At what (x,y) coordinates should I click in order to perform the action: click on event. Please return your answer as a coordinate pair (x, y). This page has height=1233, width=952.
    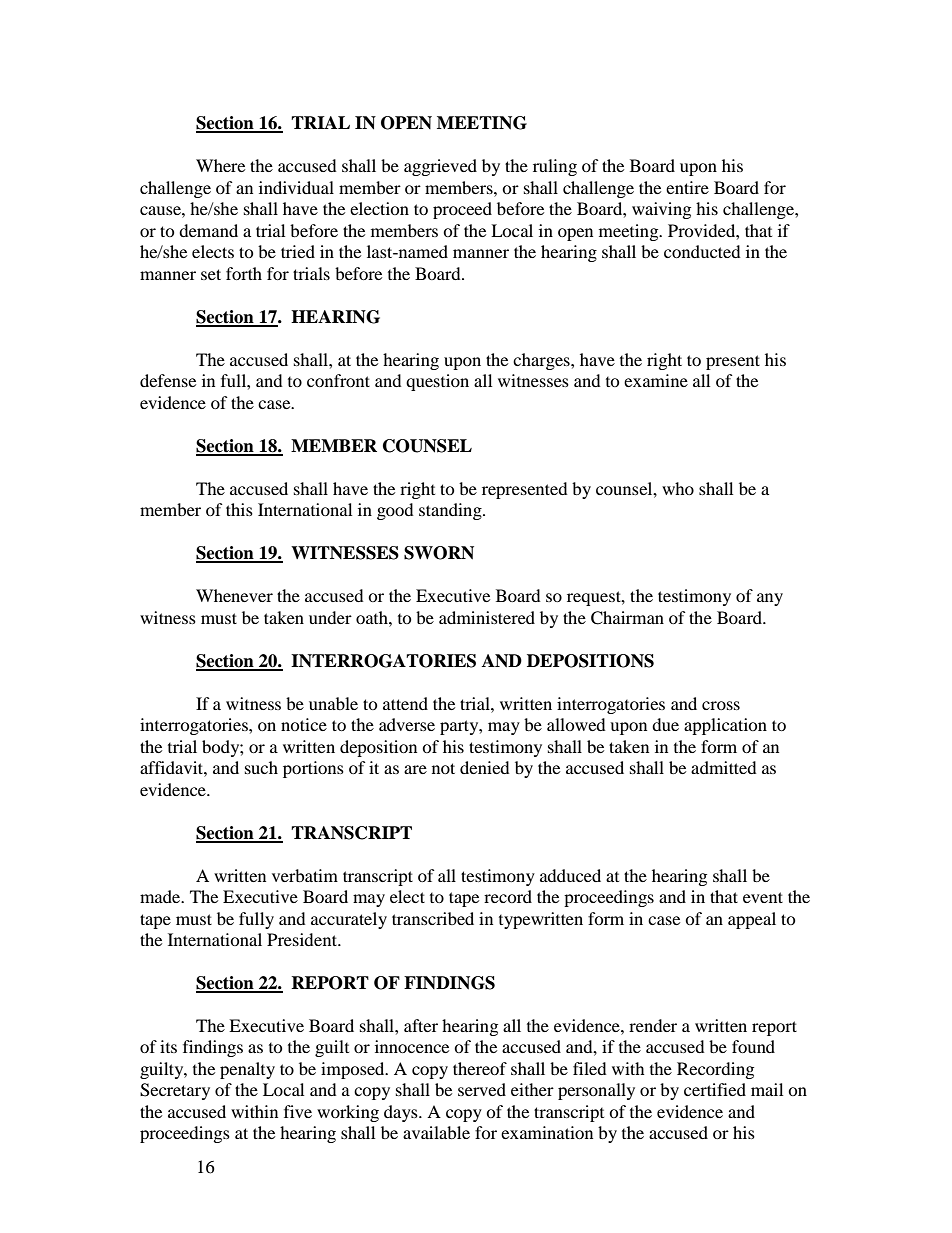
    Looking at the image, I should click on (763, 897).
